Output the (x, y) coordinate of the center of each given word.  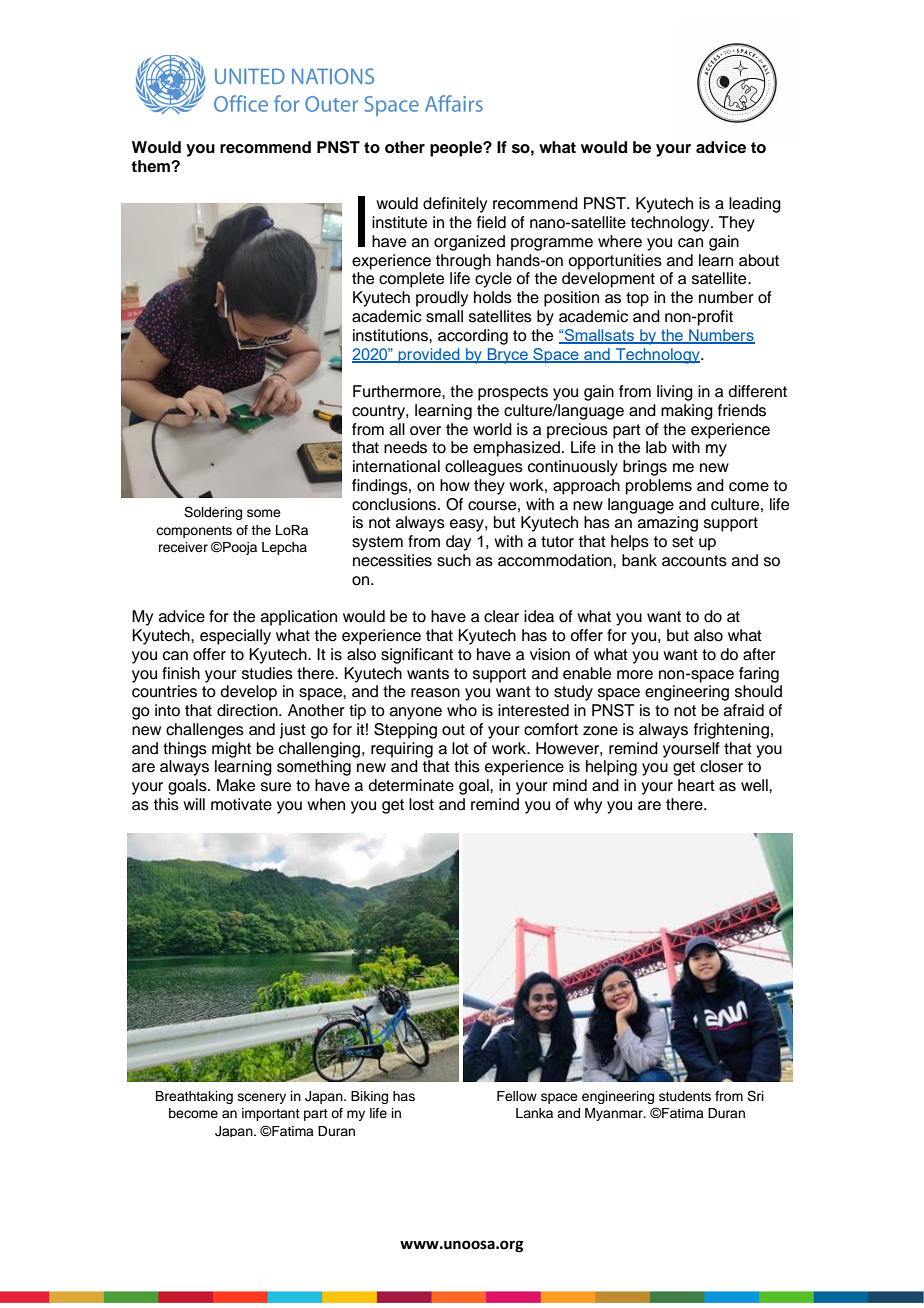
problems (659, 487)
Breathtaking (194, 1097)
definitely (455, 205)
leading (755, 205)
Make (236, 785)
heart (696, 785)
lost (421, 804)
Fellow (517, 1096)
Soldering (213, 513)
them (151, 166)
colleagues (484, 468)
